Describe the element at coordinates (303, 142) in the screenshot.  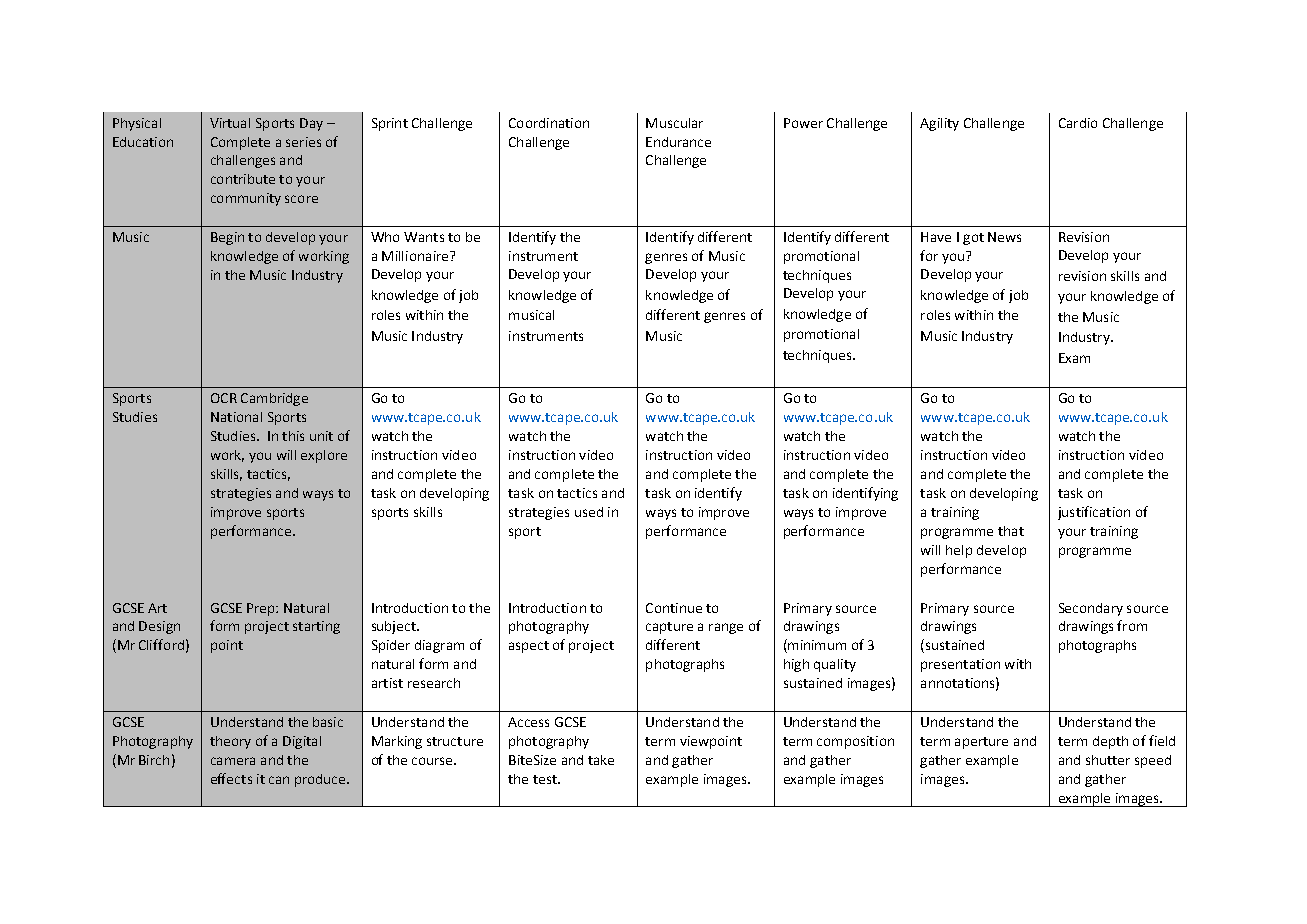
I see `series` at that location.
